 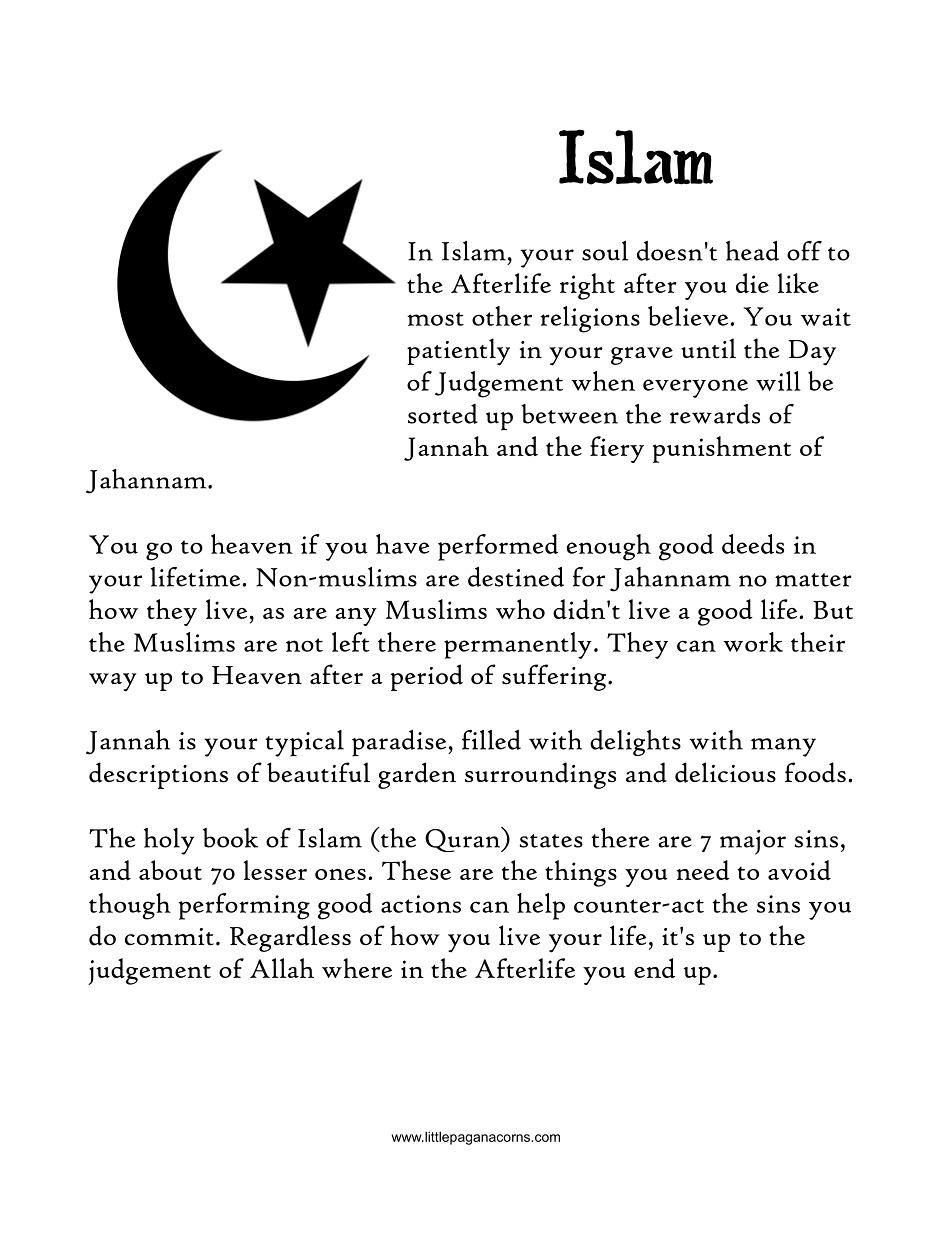 What do you see at coordinates (158, 775) in the image?
I see `descriptions` at bounding box center [158, 775].
